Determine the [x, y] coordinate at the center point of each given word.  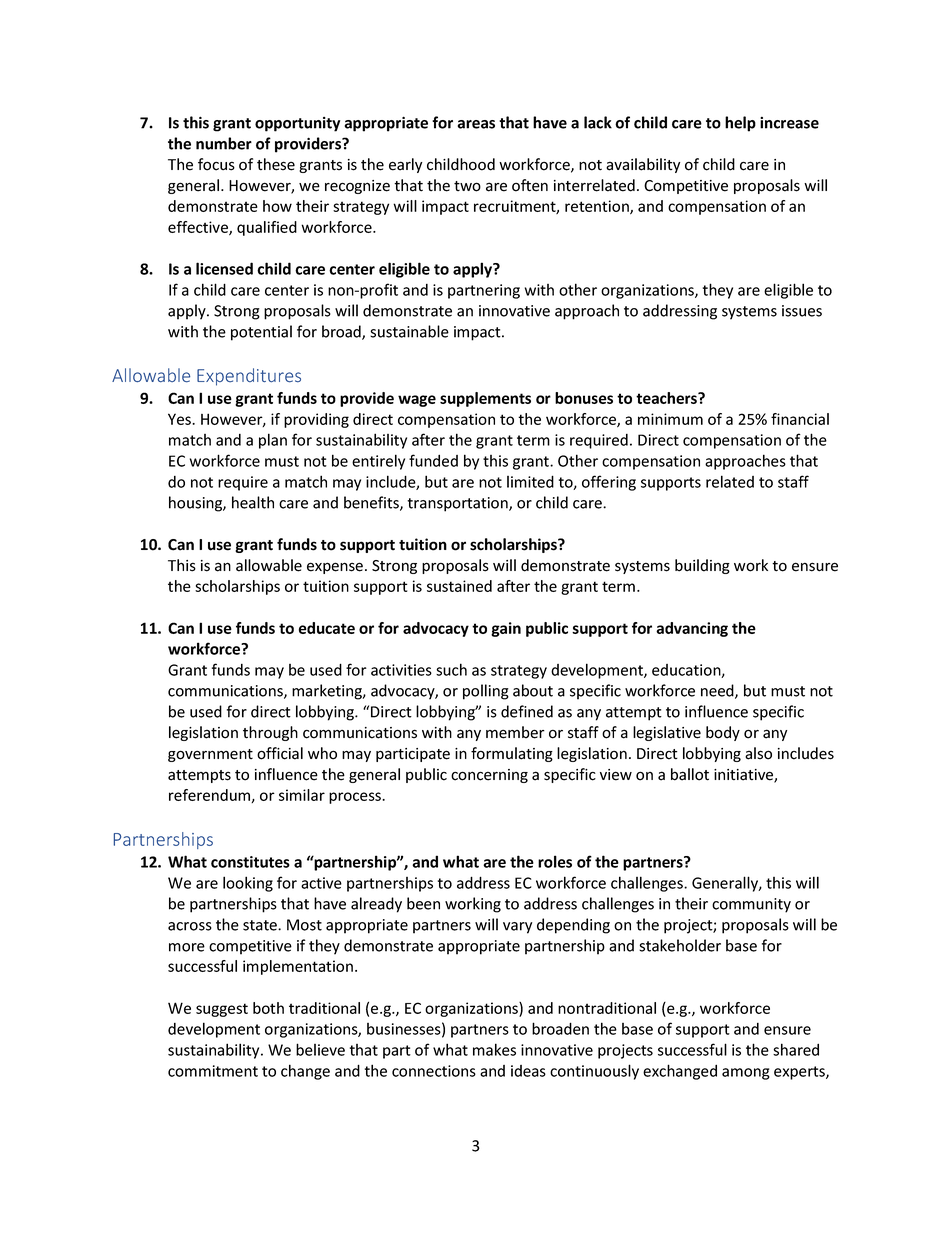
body [723, 733]
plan [273, 441]
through [270, 733]
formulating [512, 754]
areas [476, 124]
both [268, 1008]
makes [494, 1049]
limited [530, 481]
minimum [670, 419]
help [740, 124]
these [276, 164]
